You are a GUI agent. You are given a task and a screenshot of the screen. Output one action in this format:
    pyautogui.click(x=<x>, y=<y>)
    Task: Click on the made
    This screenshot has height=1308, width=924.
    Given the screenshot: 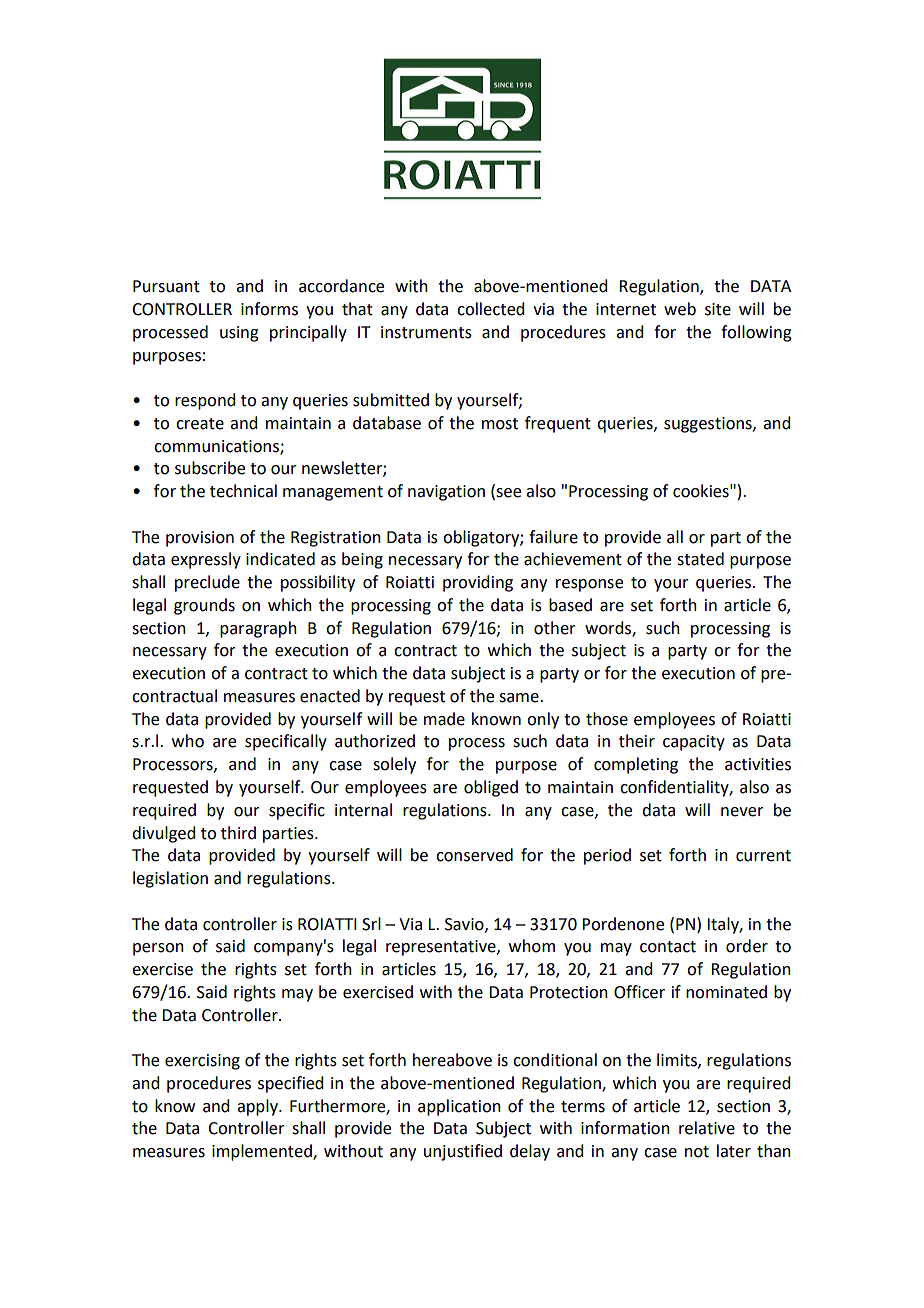 What is the action you would take?
    pyautogui.click(x=444, y=719)
